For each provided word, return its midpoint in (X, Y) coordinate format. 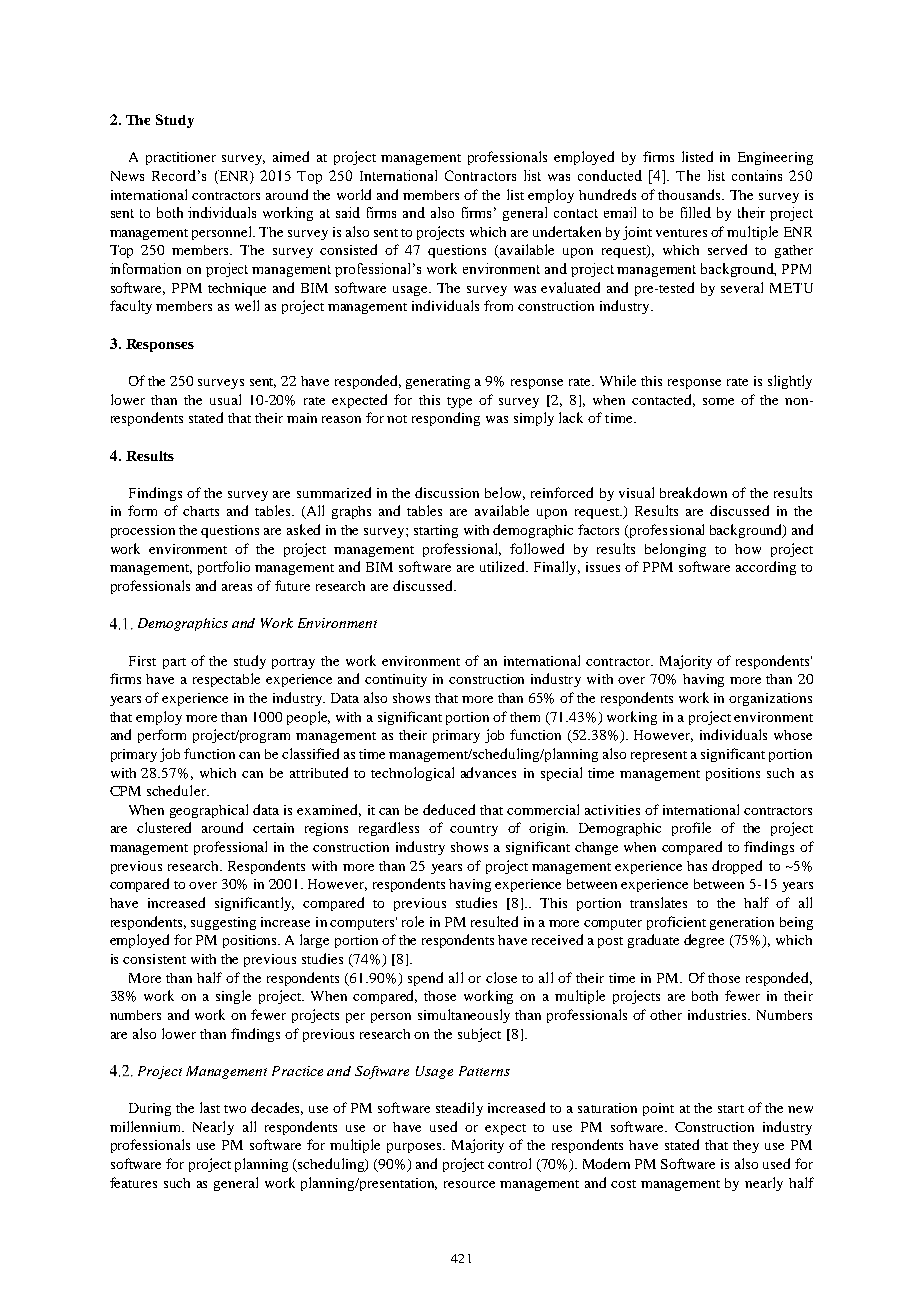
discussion (447, 492)
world (354, 194)
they (746, 1146)
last (210, 1107)
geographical (209, 811)
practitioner (181, 158)
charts (201, 511)
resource (469, 1184)
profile (691, 829)
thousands (689, 194)
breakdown (693, 492)
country (474, 830)
